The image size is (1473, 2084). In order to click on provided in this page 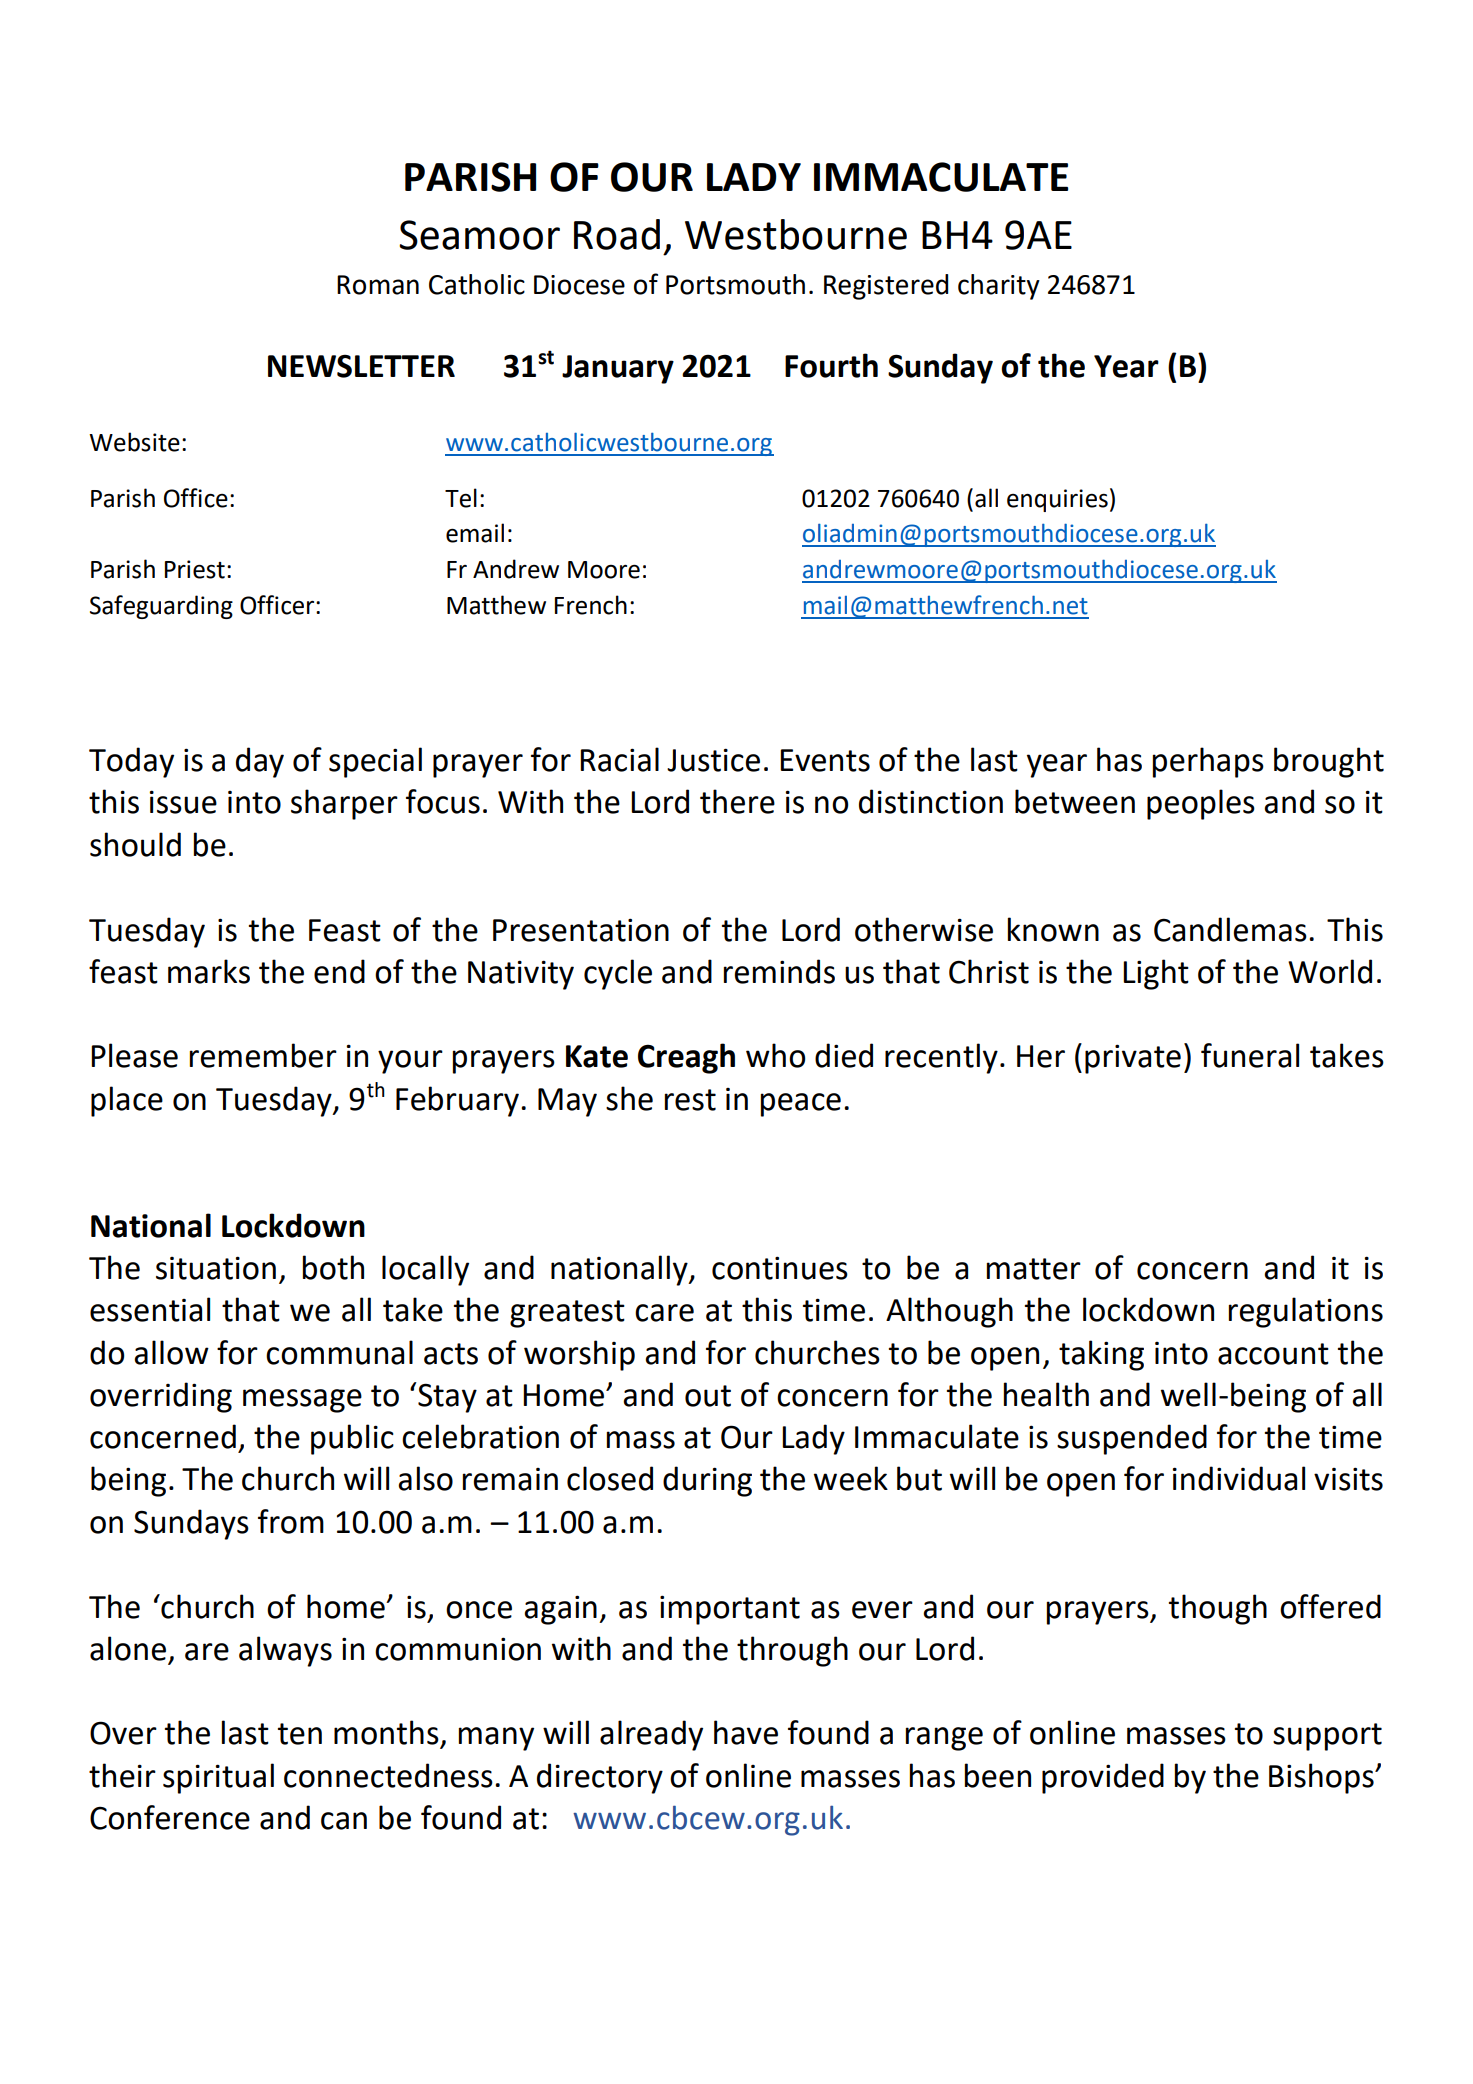, I will do `click(1103, 1778)`.
